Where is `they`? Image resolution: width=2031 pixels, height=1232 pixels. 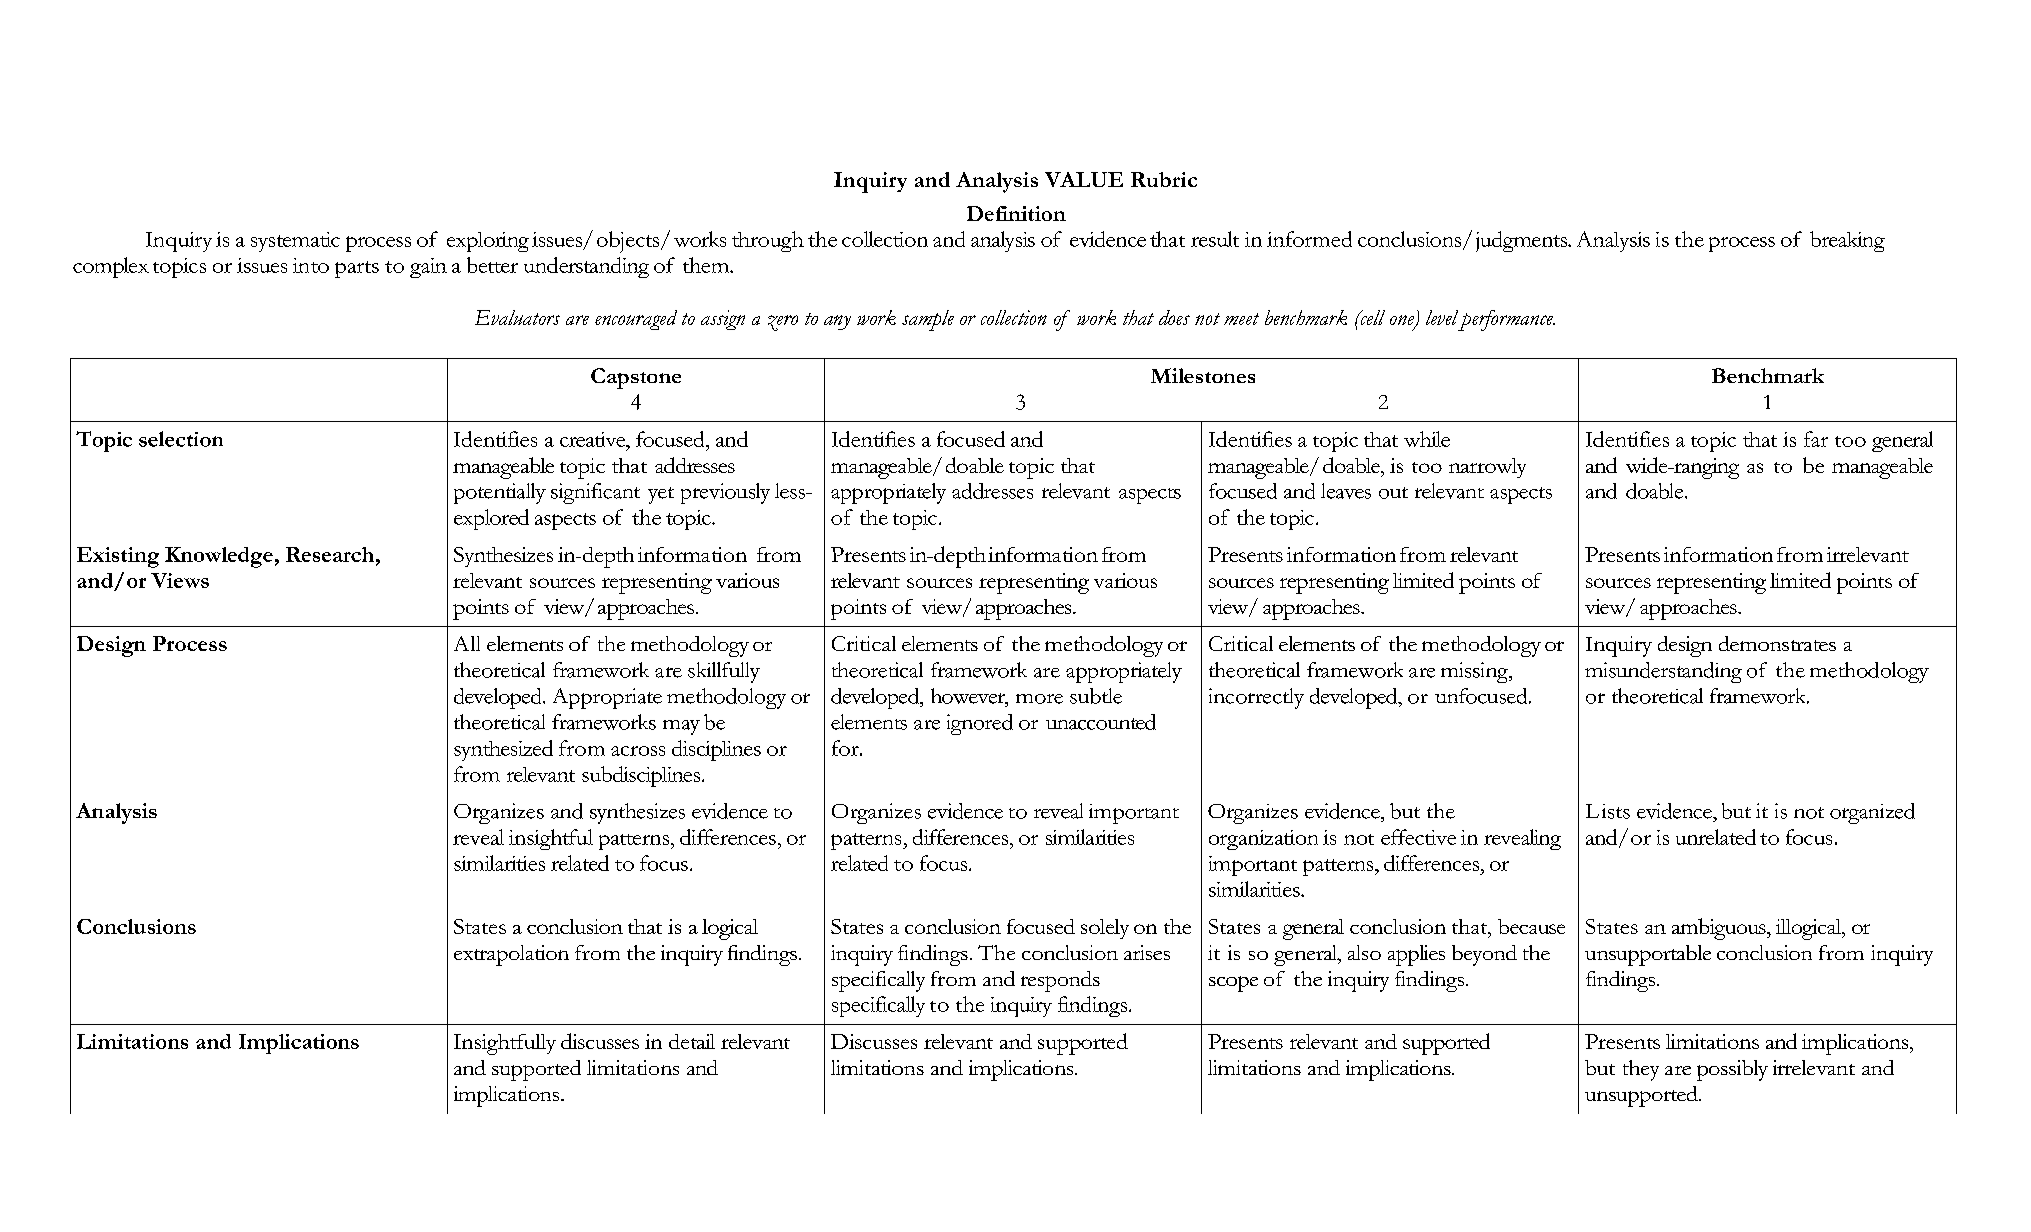 they is located at coordinates (1641, 1070).
